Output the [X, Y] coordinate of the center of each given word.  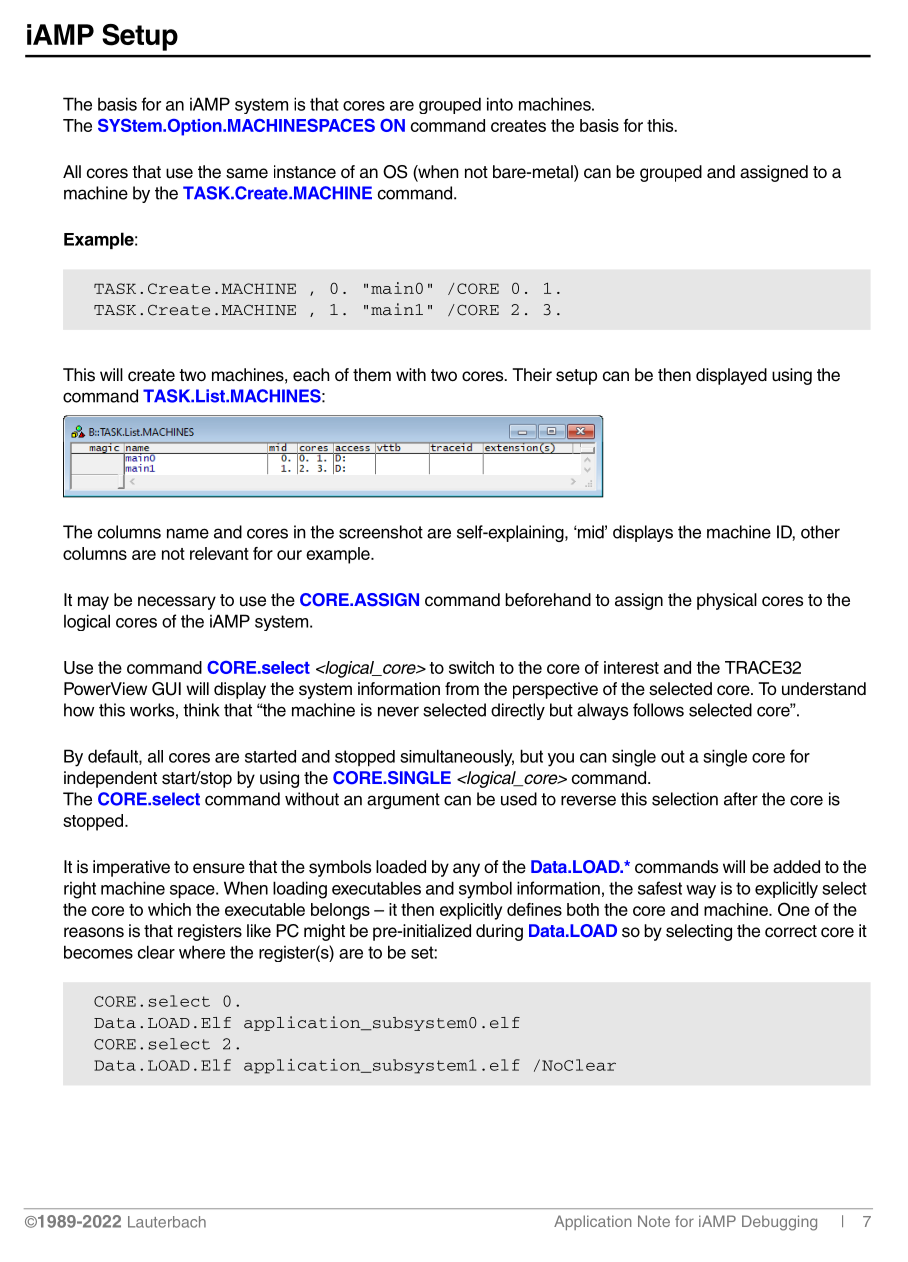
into [500, 104]
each [311, 375]
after [741, 799]
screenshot [381, 532]
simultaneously [457, 758]
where [202, 952]
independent [110, 779]
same [247, 173]
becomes [98, 952]
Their [532, 375]
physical [727, 601]
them [372, 375]
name [188, 533]
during [499, 932]
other [820, 532]
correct [791, 931]
